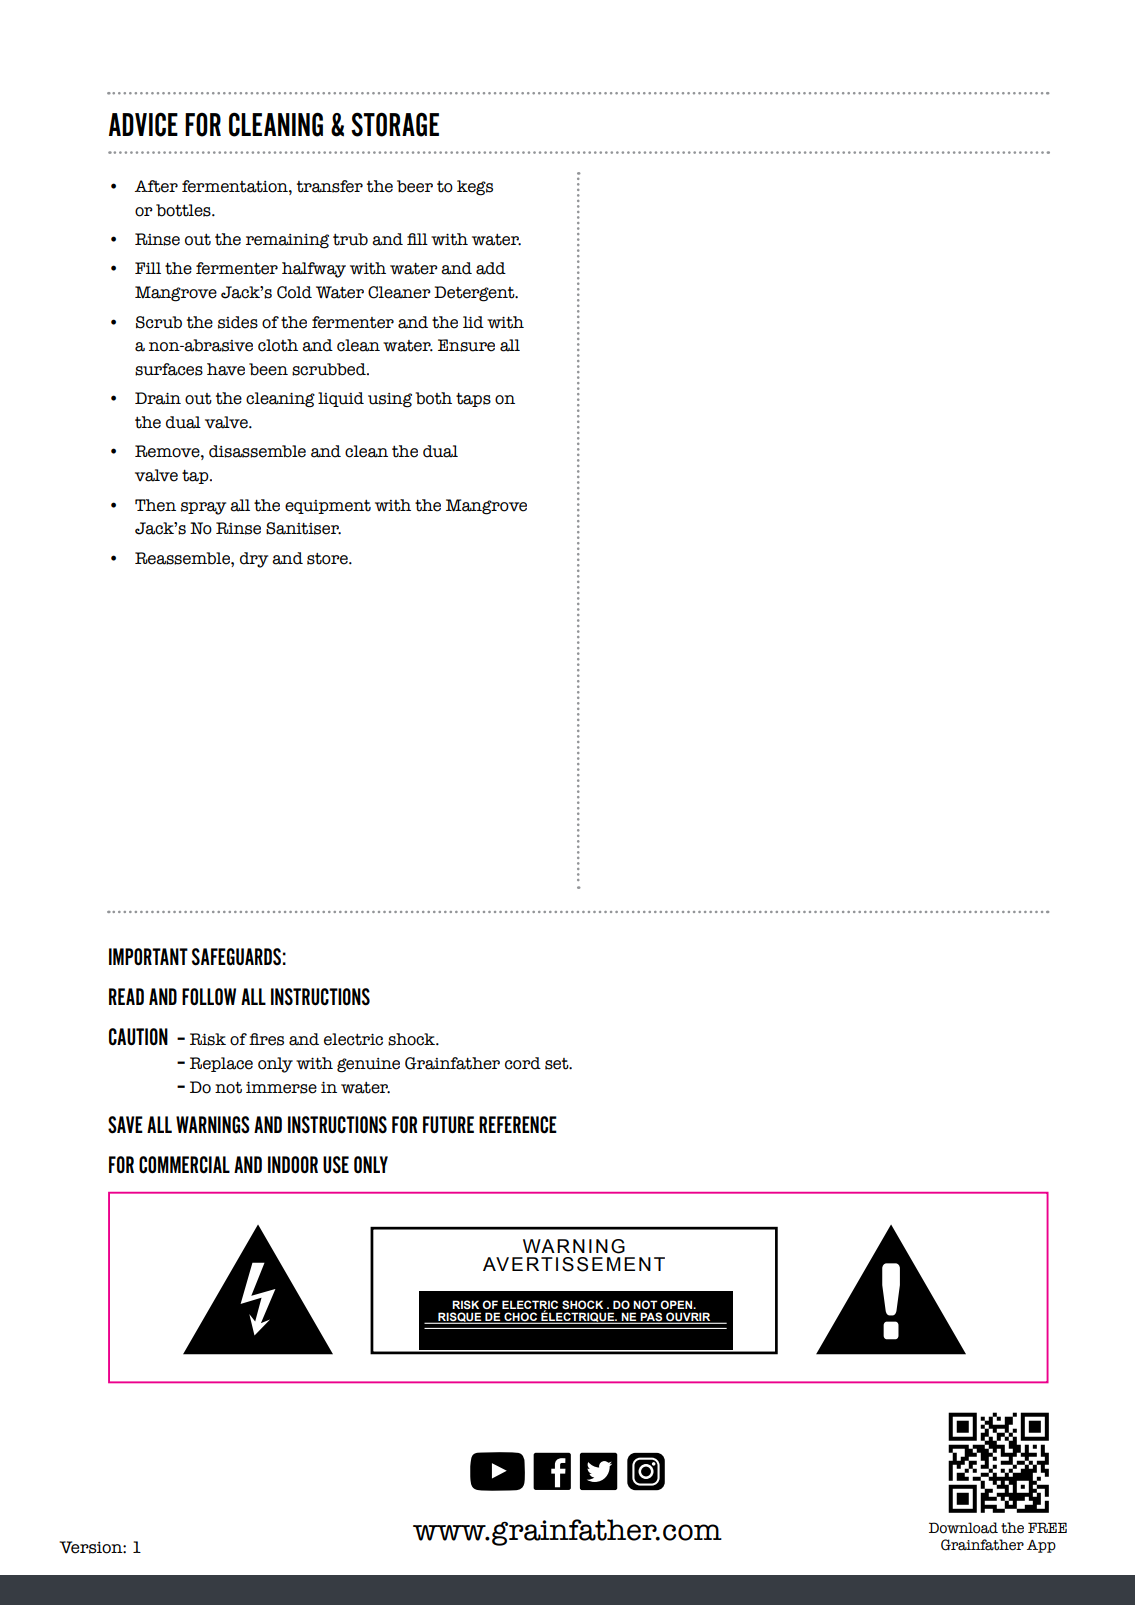  I want to click on kegs, so click(475, 188).
